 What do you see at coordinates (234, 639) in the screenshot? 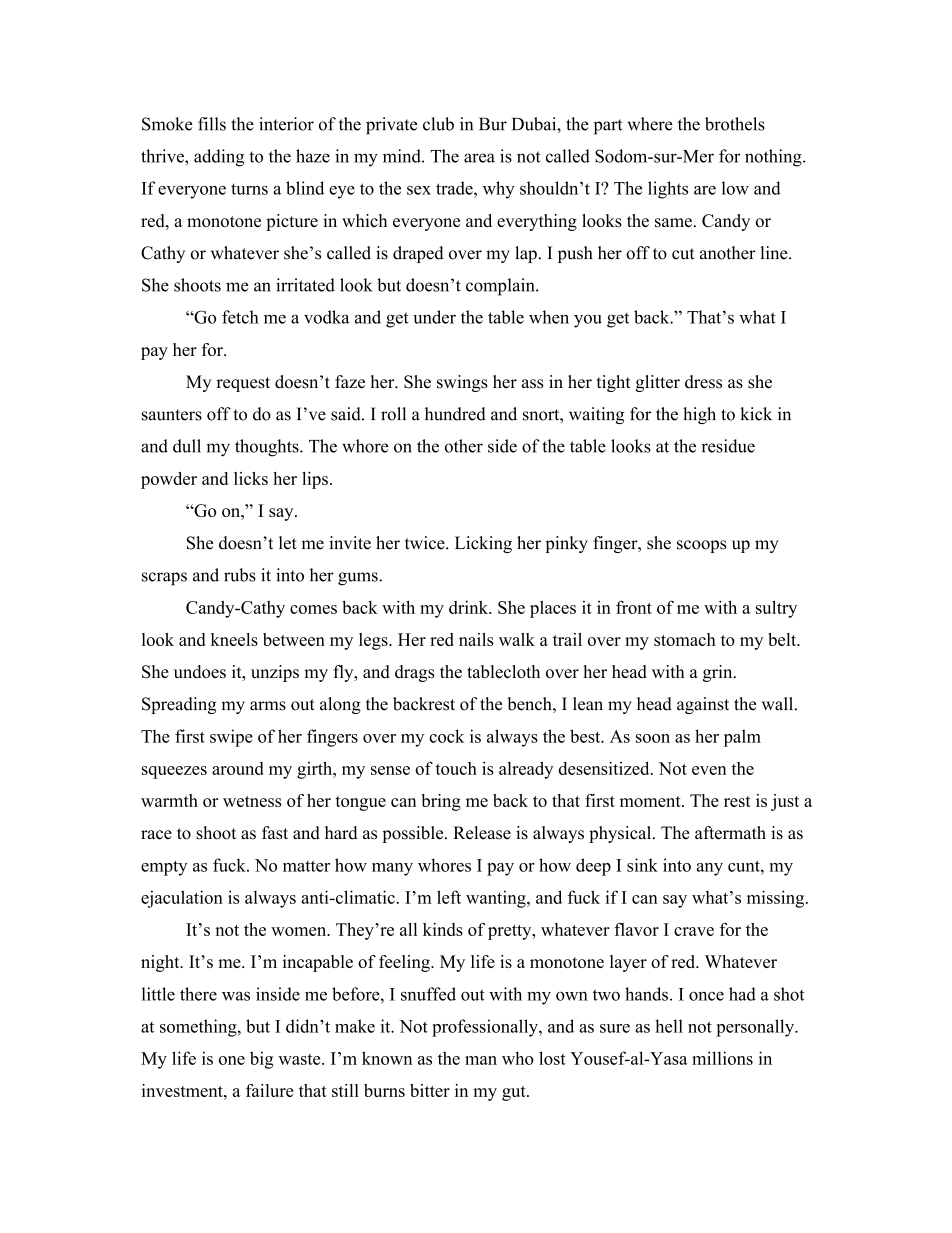
I see `kneels` at bounding box center [234, 639].
